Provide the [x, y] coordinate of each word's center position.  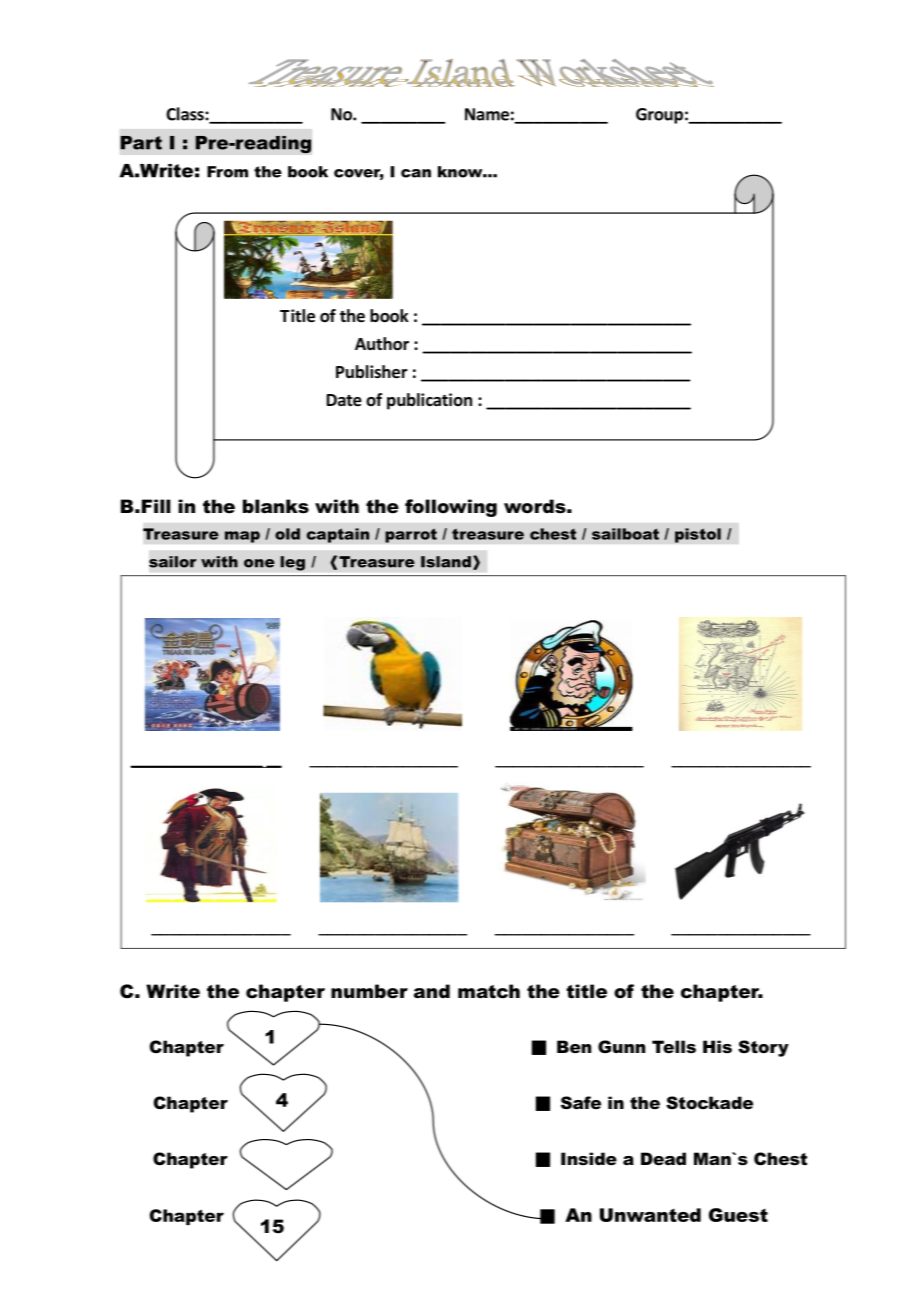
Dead [663, 1158]
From [227, 172]
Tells [674, 1046]
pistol [698, 535]
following [451, 508]
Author [382, 344]
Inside [589, 1158]
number [369, 991]
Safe [581, 1102]
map [242, 537]
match [489, 991]
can [416, 173]
